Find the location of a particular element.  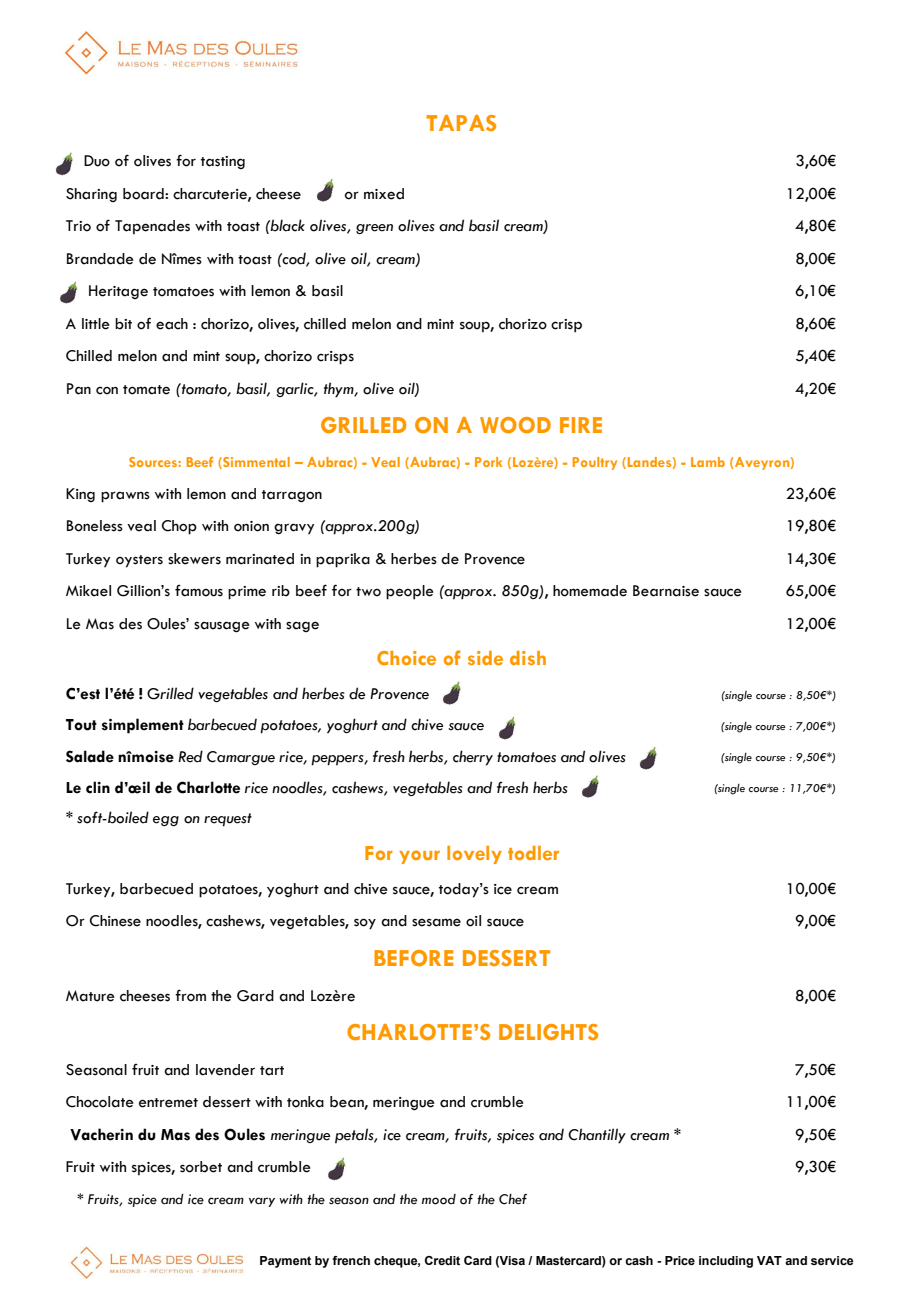

homemade is located at coordinates (590, 591).
